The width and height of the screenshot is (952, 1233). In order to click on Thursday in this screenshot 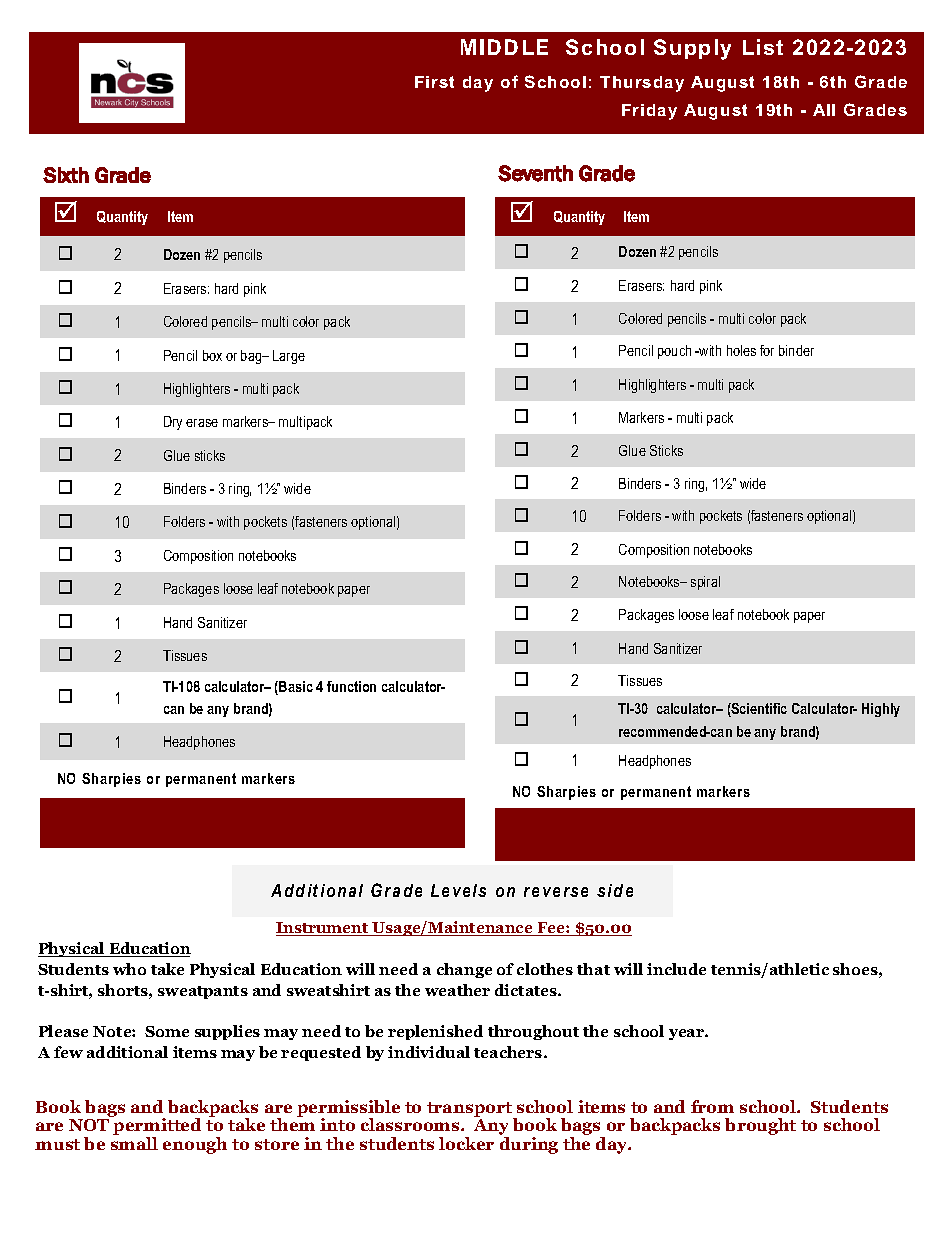, I will do `click(642, 84)`.
